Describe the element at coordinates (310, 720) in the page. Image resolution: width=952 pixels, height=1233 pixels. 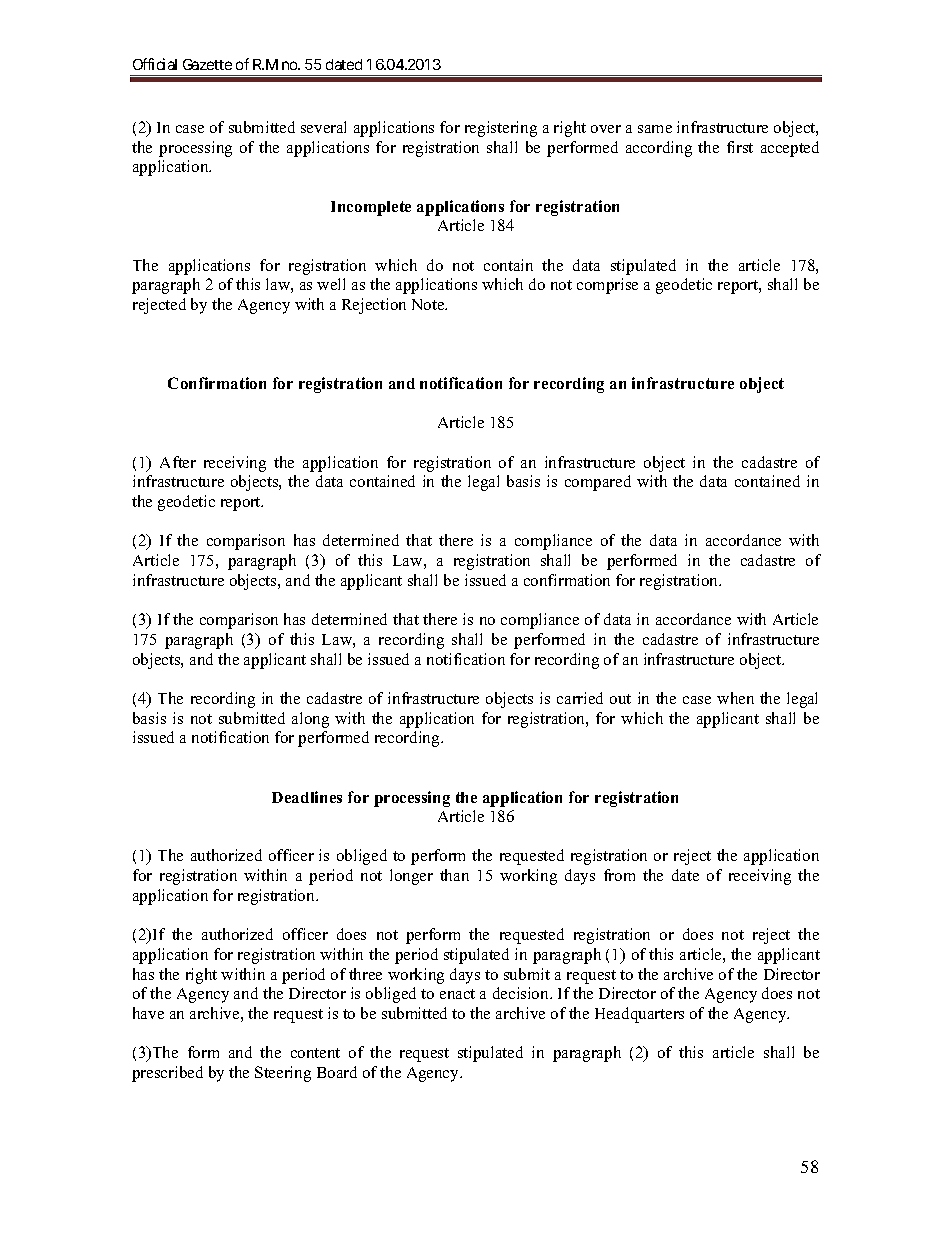
I see `along` at that location.
